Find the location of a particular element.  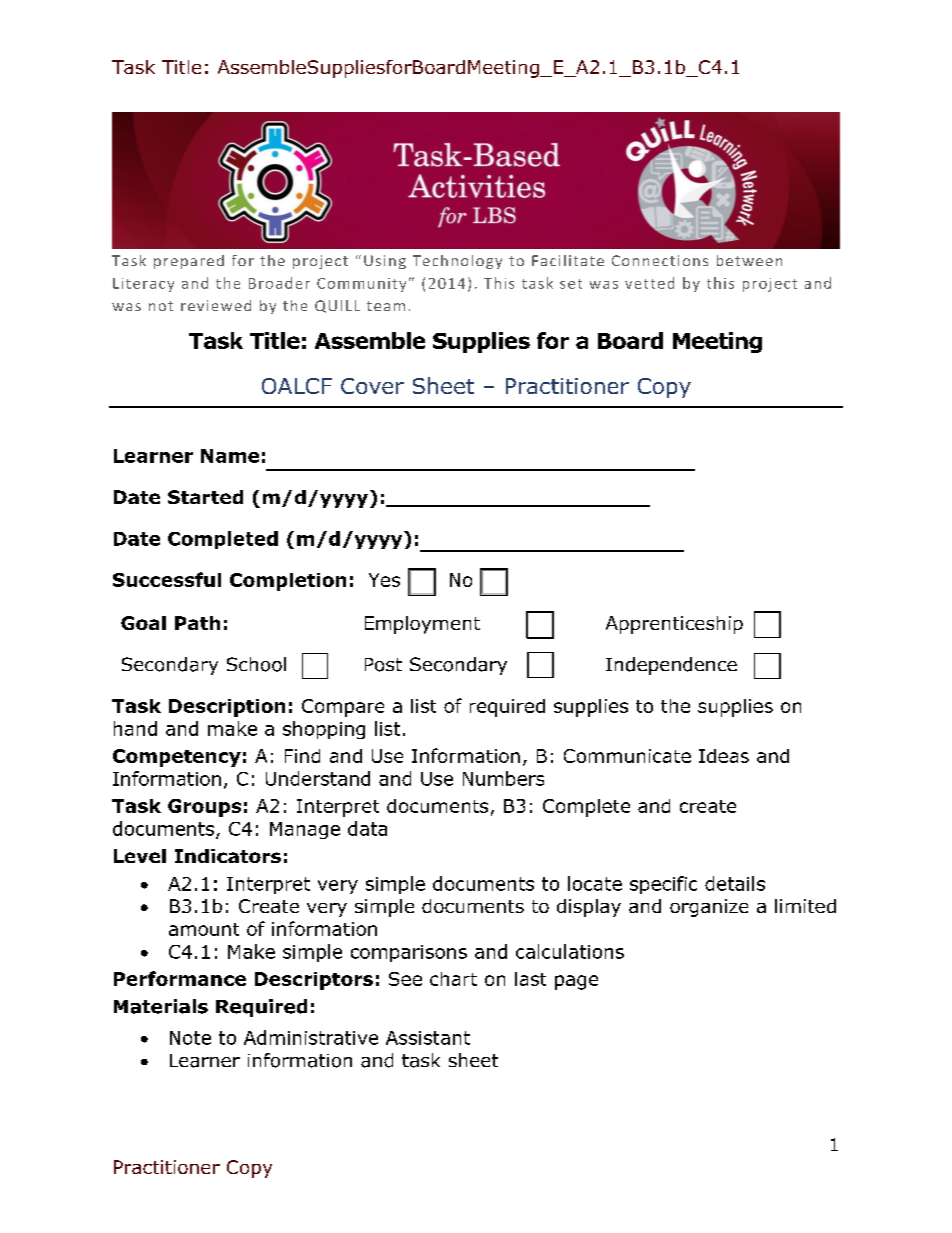

reviewed is located at coordinates (216, 305).
